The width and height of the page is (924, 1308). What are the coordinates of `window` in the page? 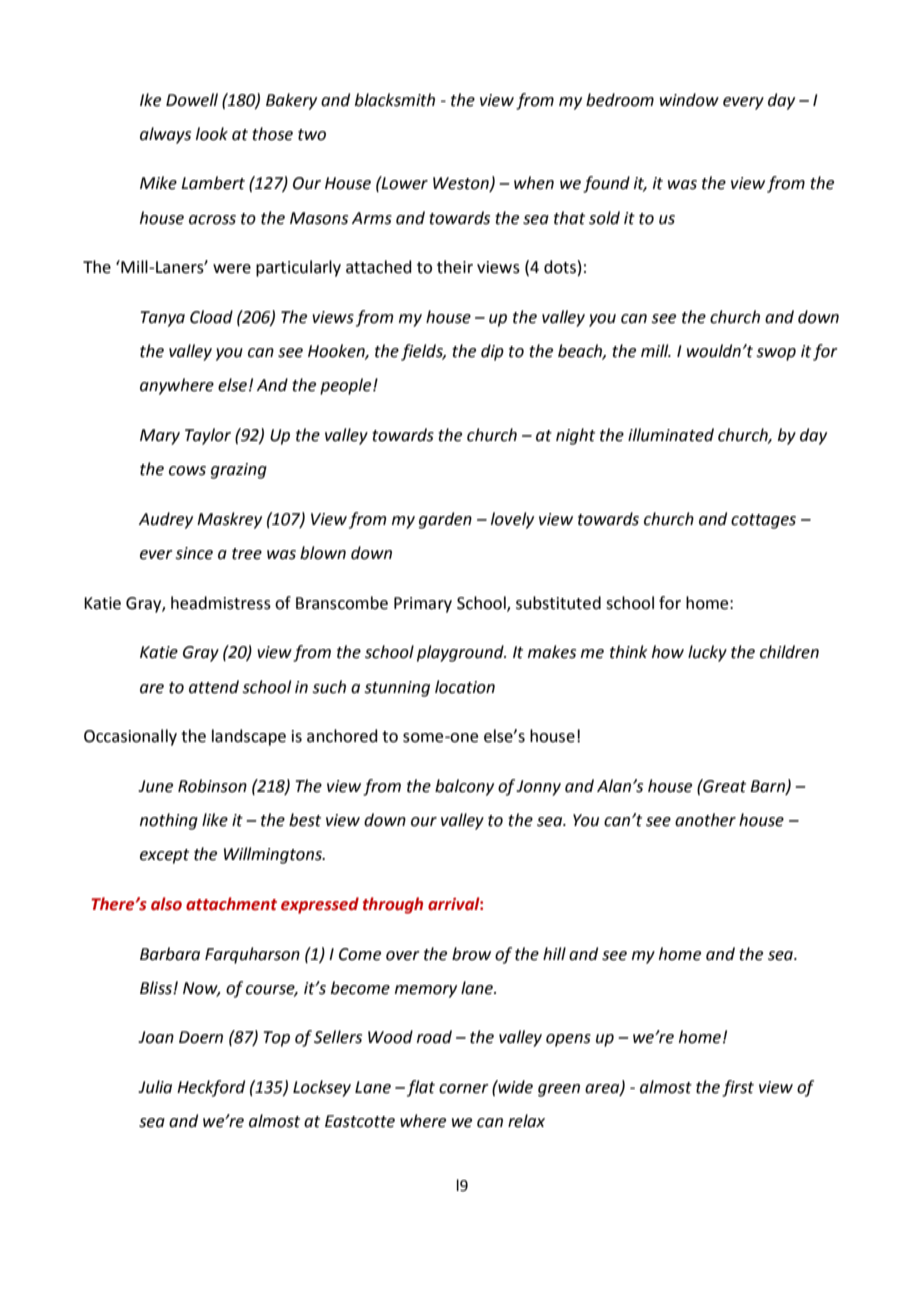 It's located at (689, 100).
